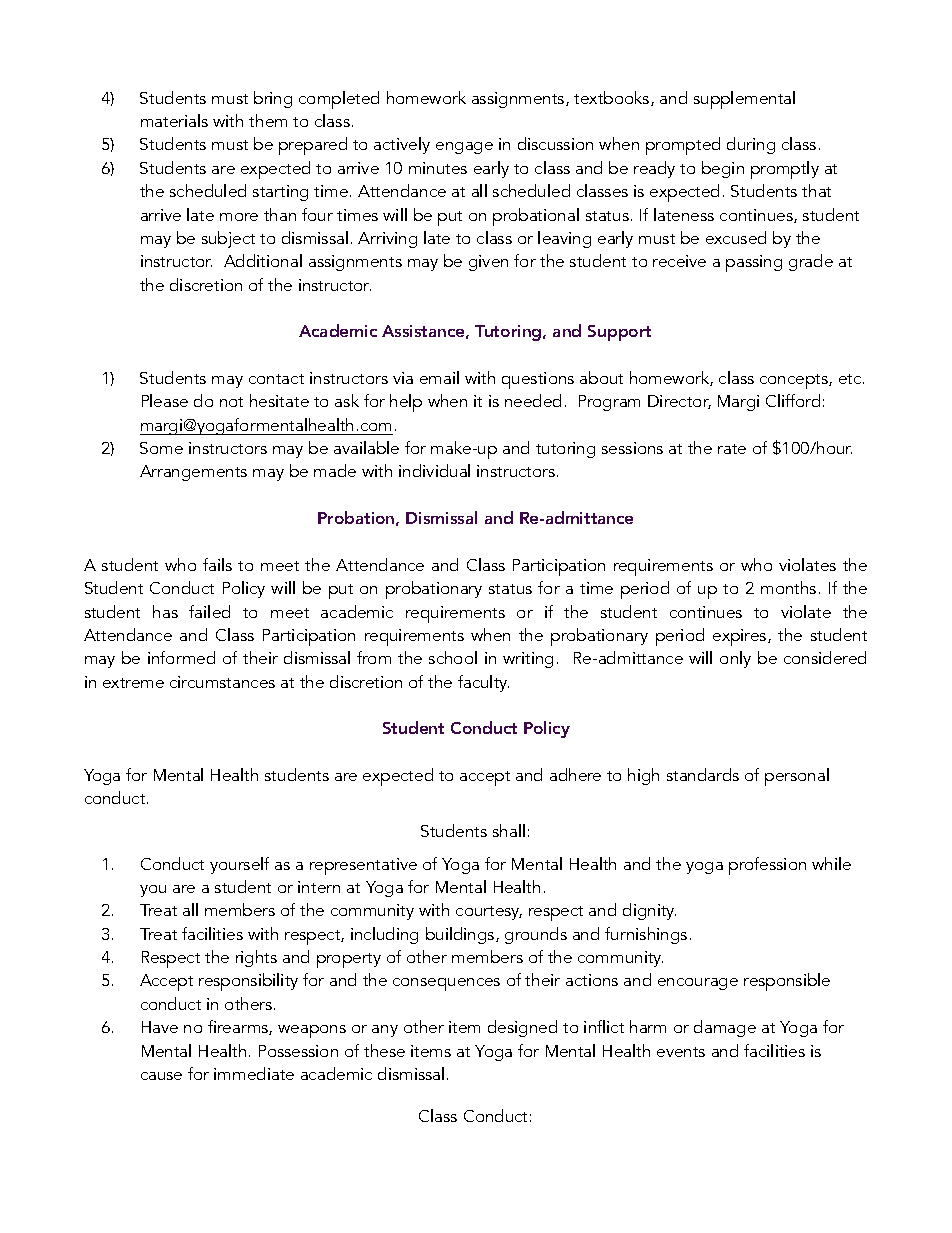  What do you see at coordinates (217, 564) in the image?
I see `fails` at bounding box center [217, 564].
